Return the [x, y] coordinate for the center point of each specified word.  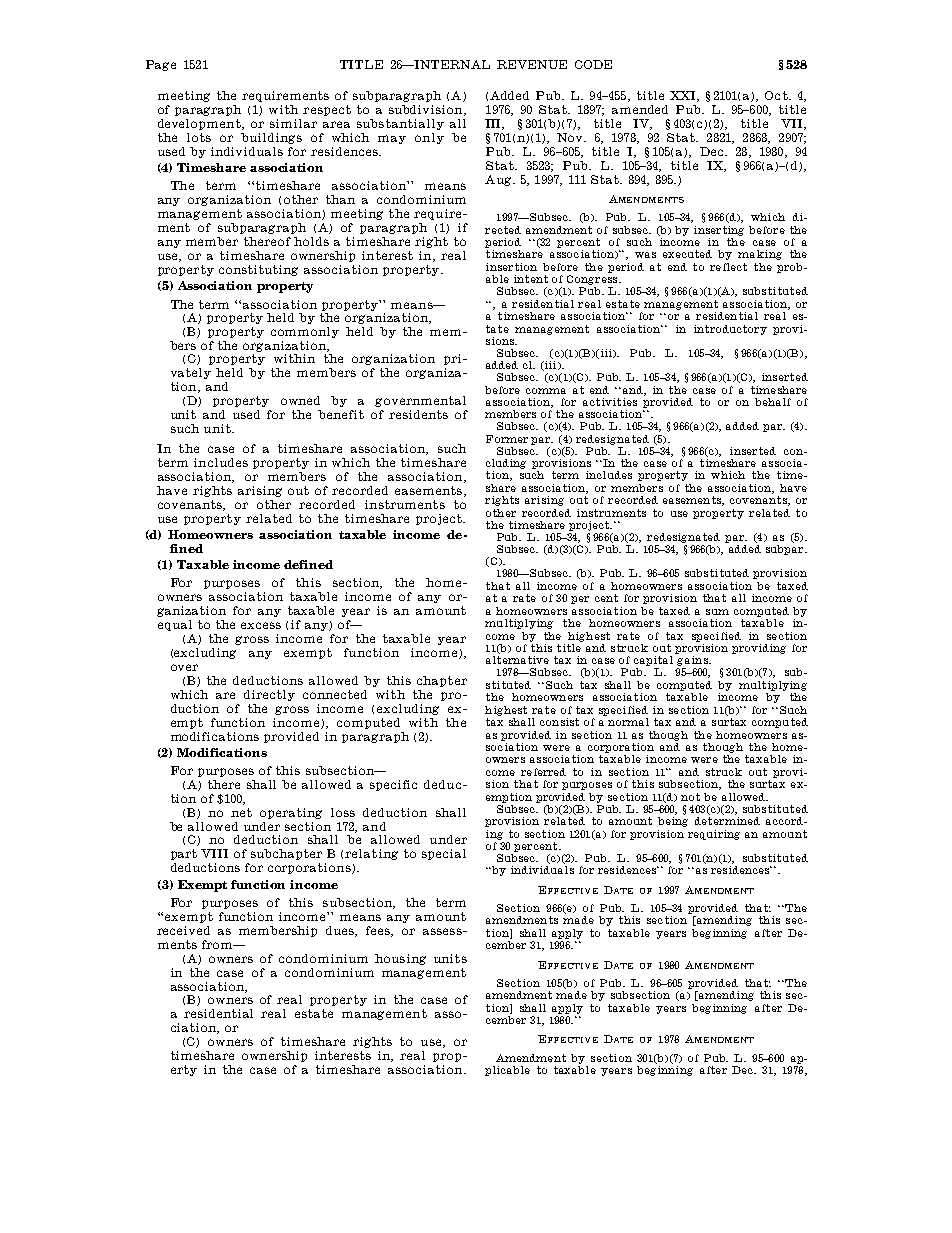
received [183, 930]
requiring [714, 835]
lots [199, 137]
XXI [684, 96]
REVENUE [532, 64]
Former [507, 439]
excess [261, 625]
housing [400, 959]
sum [717, 612]
